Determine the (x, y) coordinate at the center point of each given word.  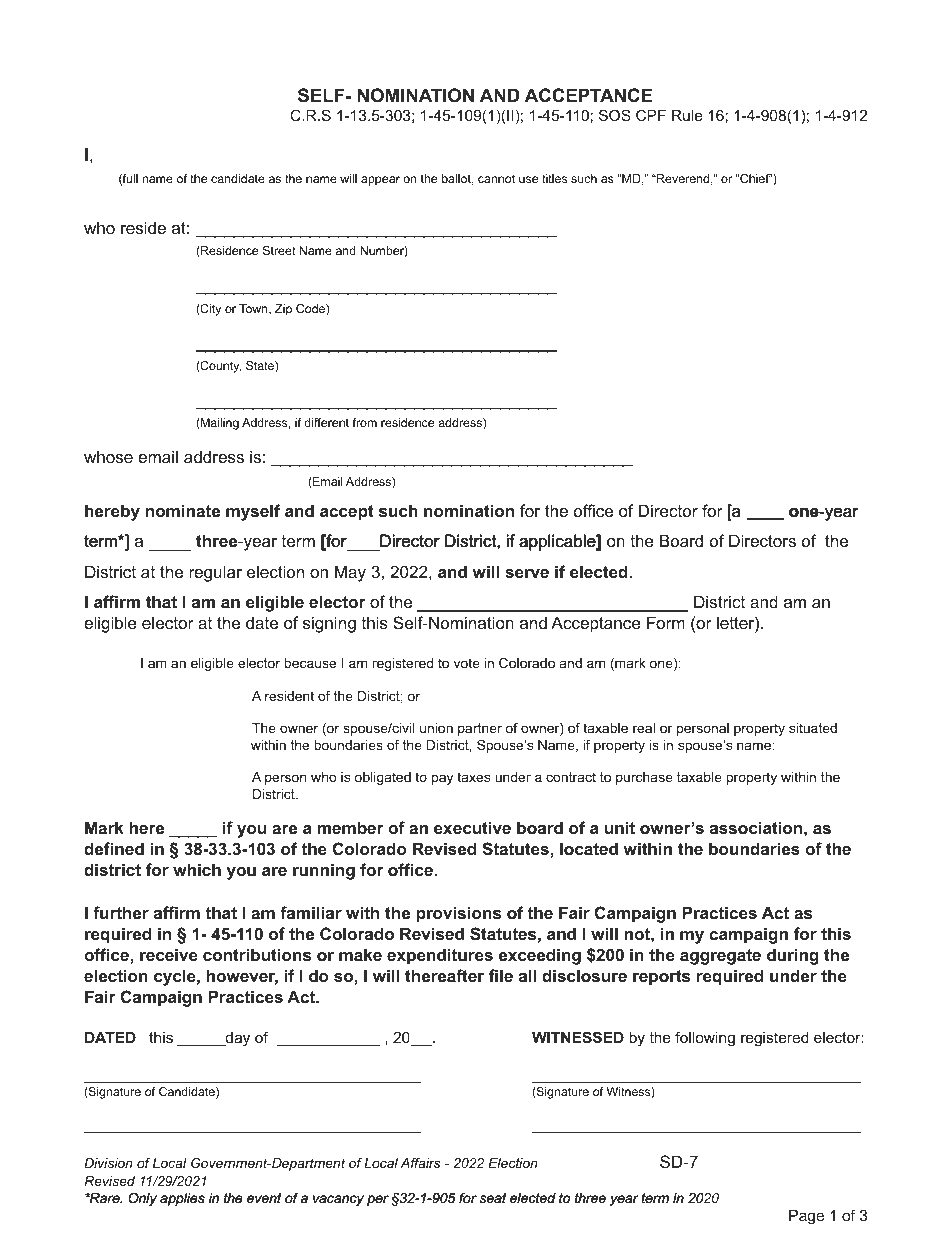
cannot (496, 178)
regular (215, 573)
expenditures (440, 956)
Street (279, 250)
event (264, 1198)
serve (527, 573)
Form (666, 622)
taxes (473, 777)
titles (554, 178)
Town (254, 309)
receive (169, 954)
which (197, 869)
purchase (644, 778)
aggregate (720, 957)
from (365, 422)
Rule (687, 115)
